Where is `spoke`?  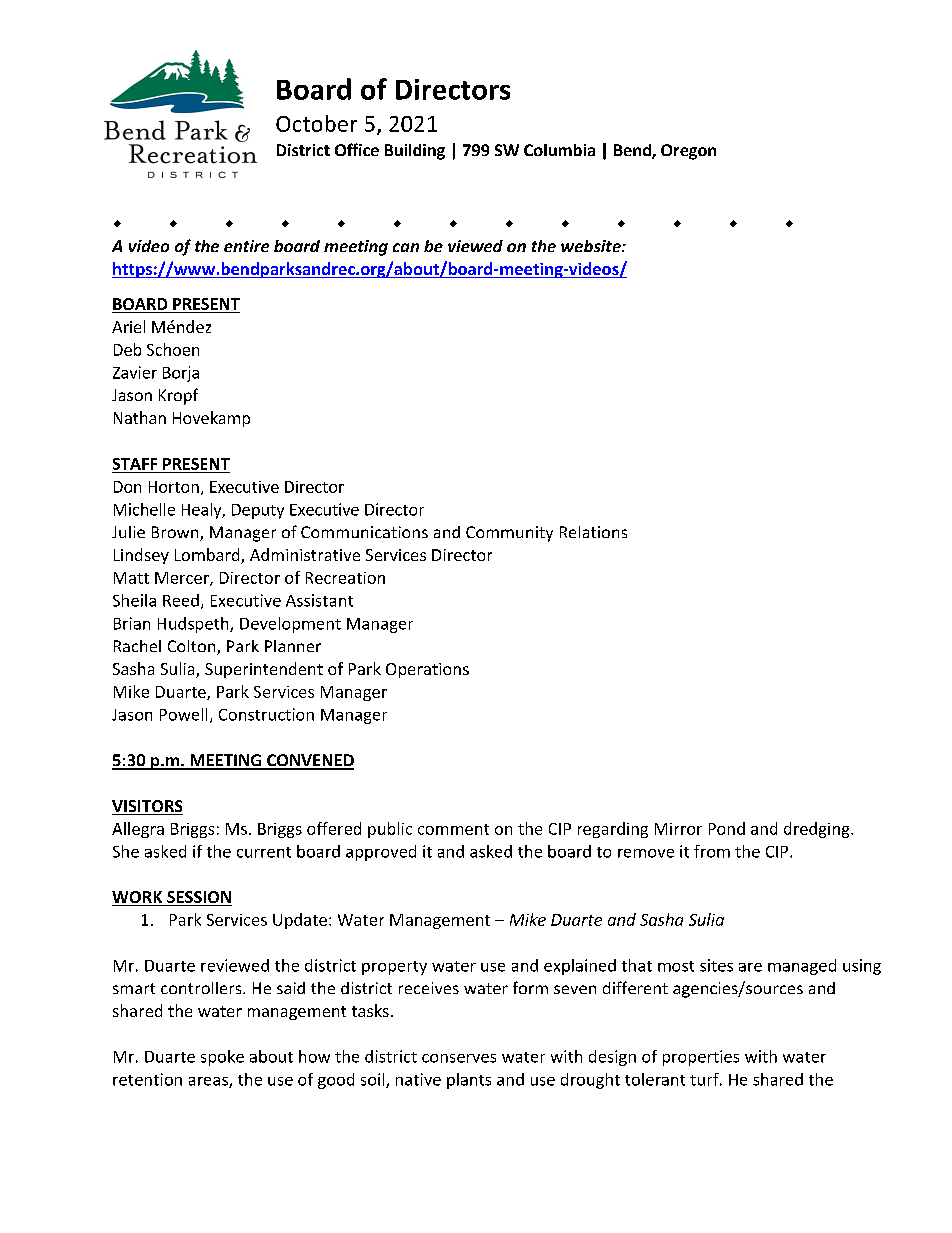
spoke is located at coordinates (222, 1058).
